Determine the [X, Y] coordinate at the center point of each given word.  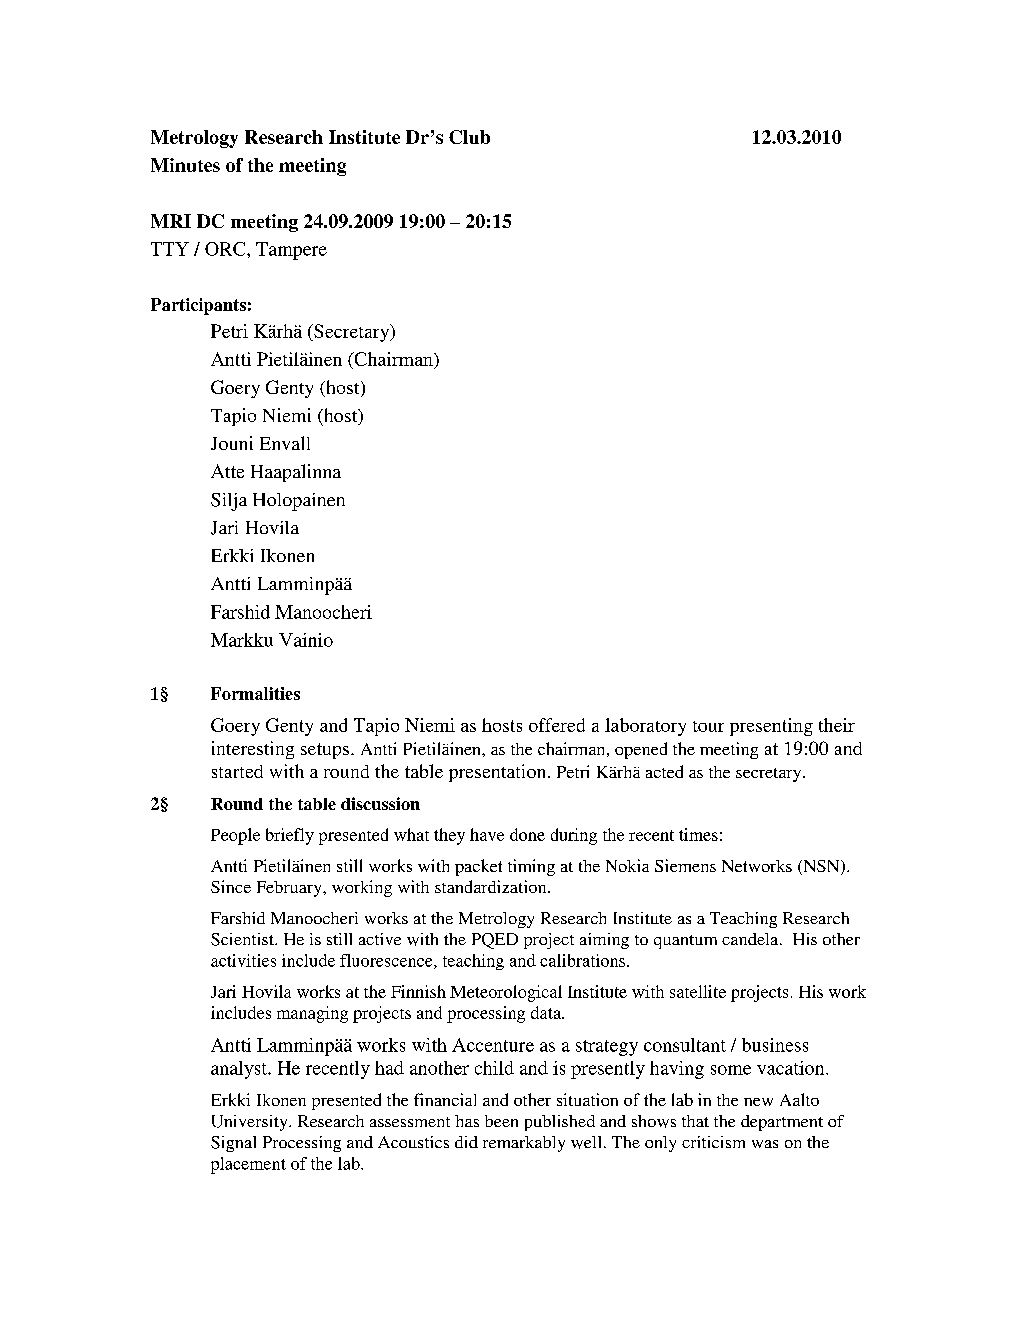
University [251, 1123]
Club [469, 137]
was [765, 1144]
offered [557, 725]
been [501, 1121]
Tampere [291, 251]
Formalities [255, 693]
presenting [771, 727]
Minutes [185, 165]
